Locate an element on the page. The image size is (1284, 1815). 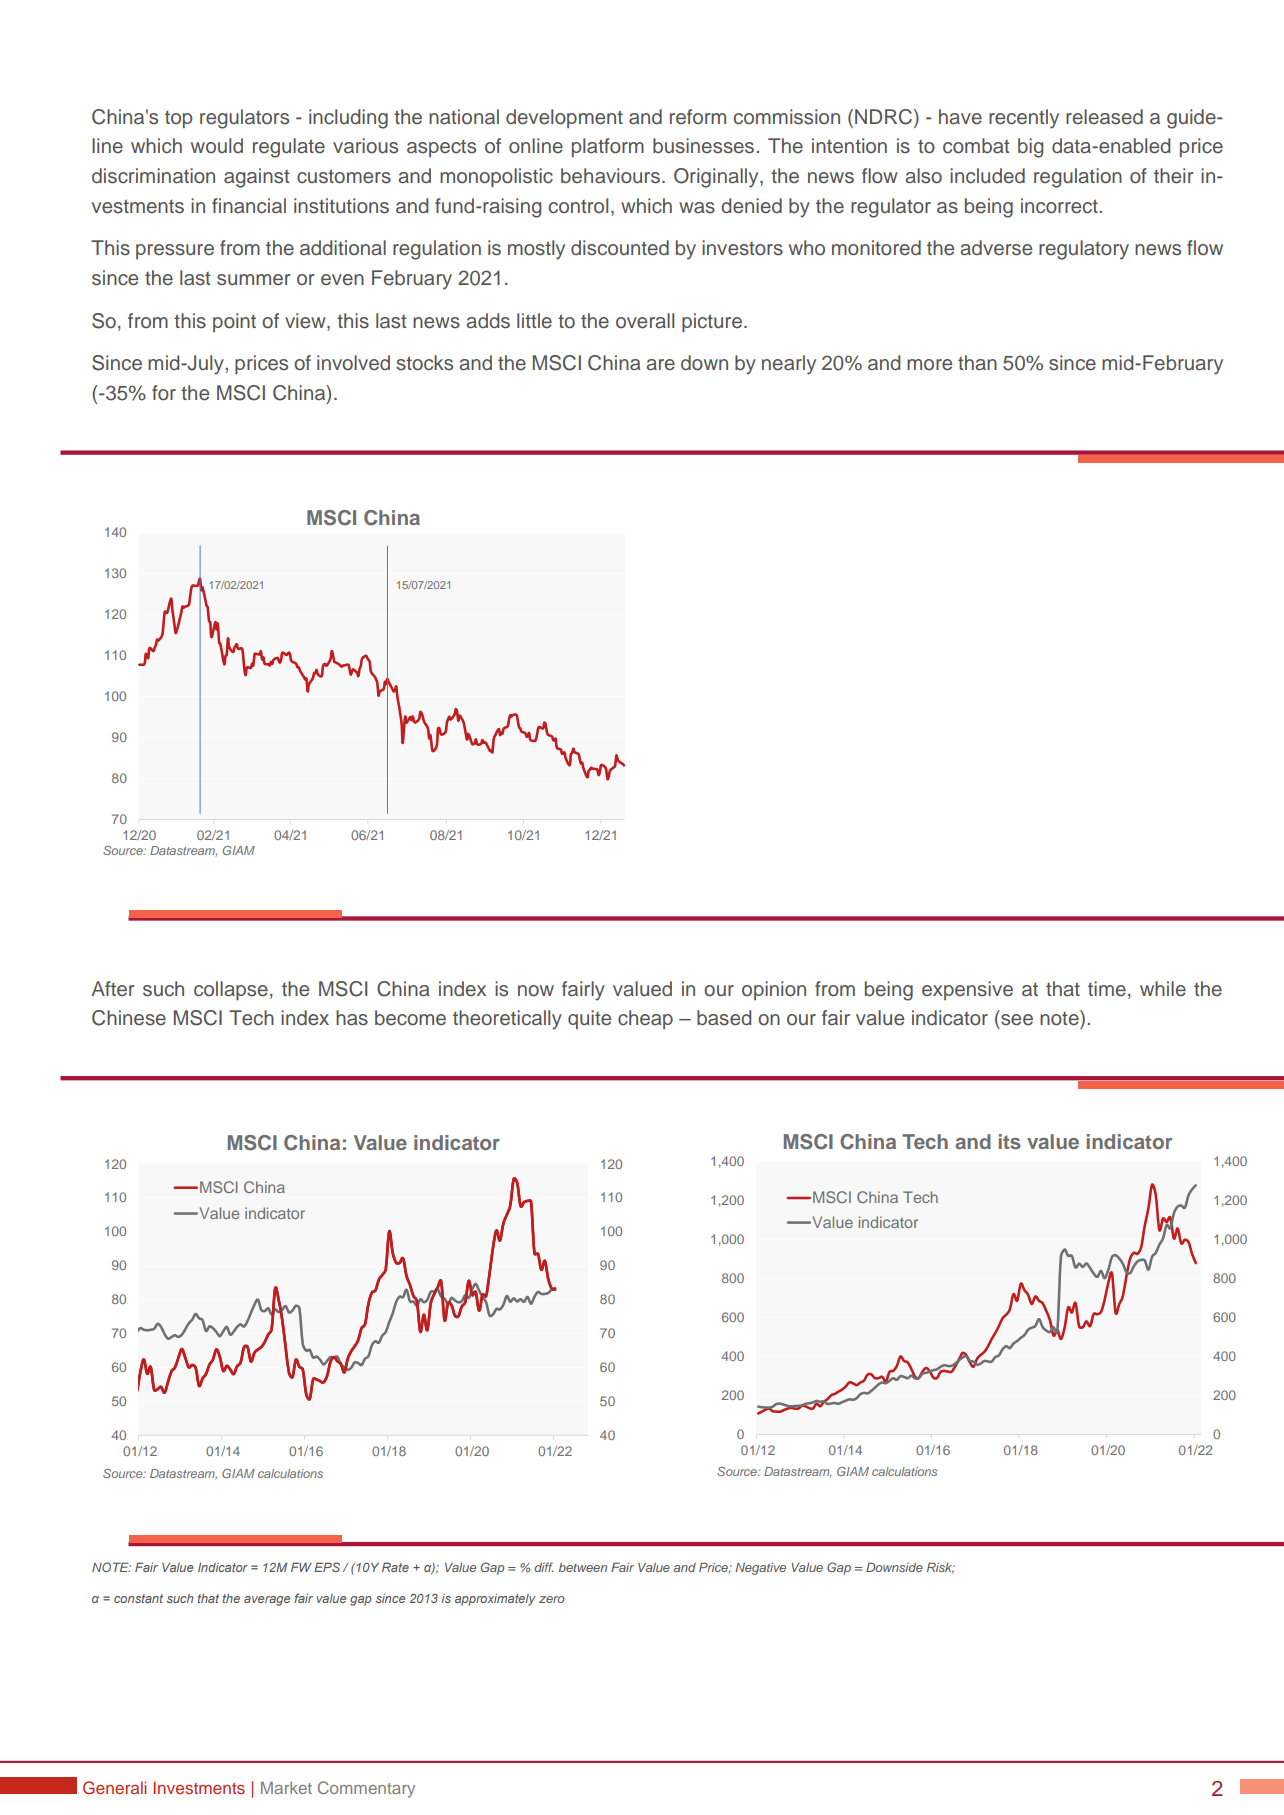
has is located at coordinates (352, 1018).
